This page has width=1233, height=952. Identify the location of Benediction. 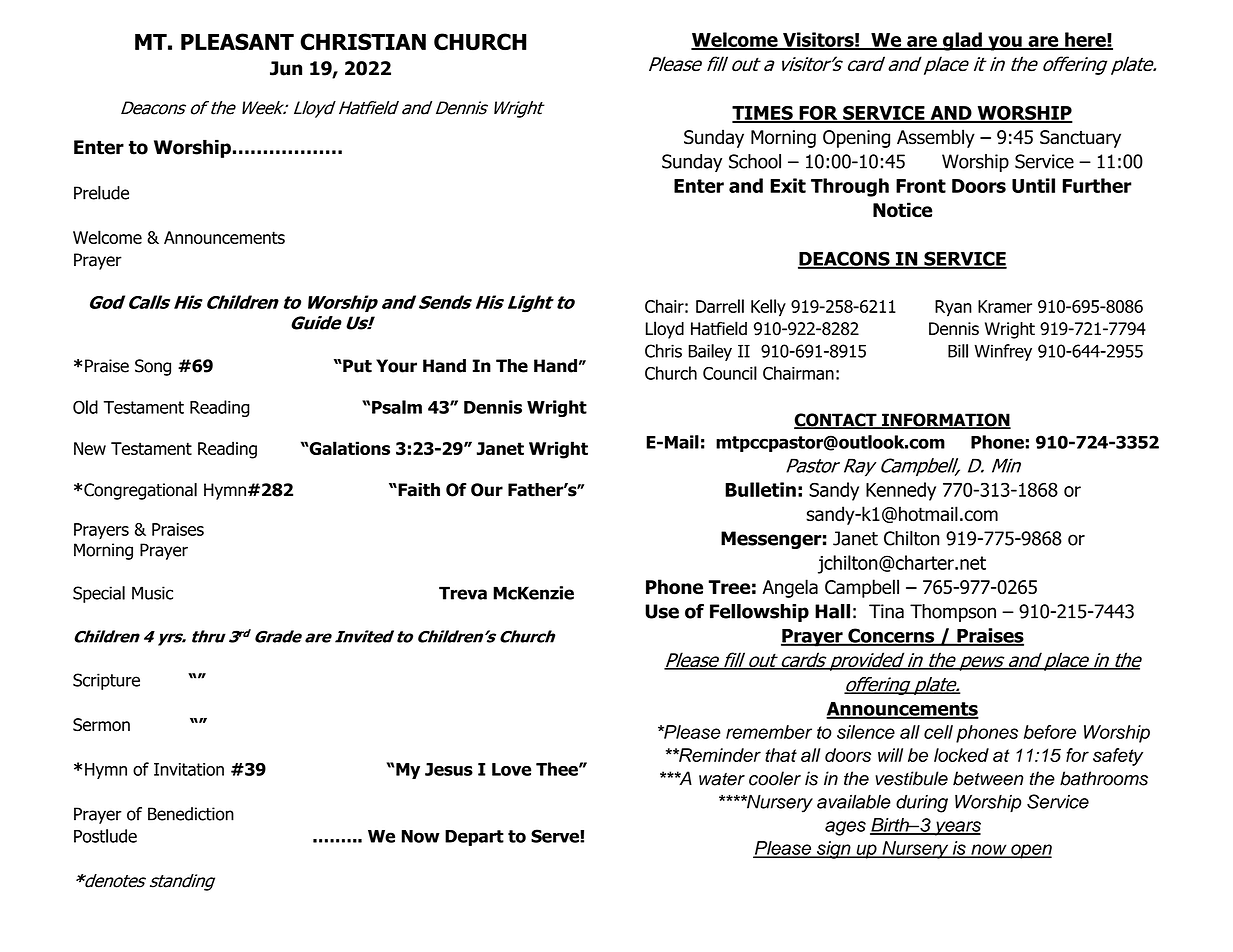
(191, 814).
